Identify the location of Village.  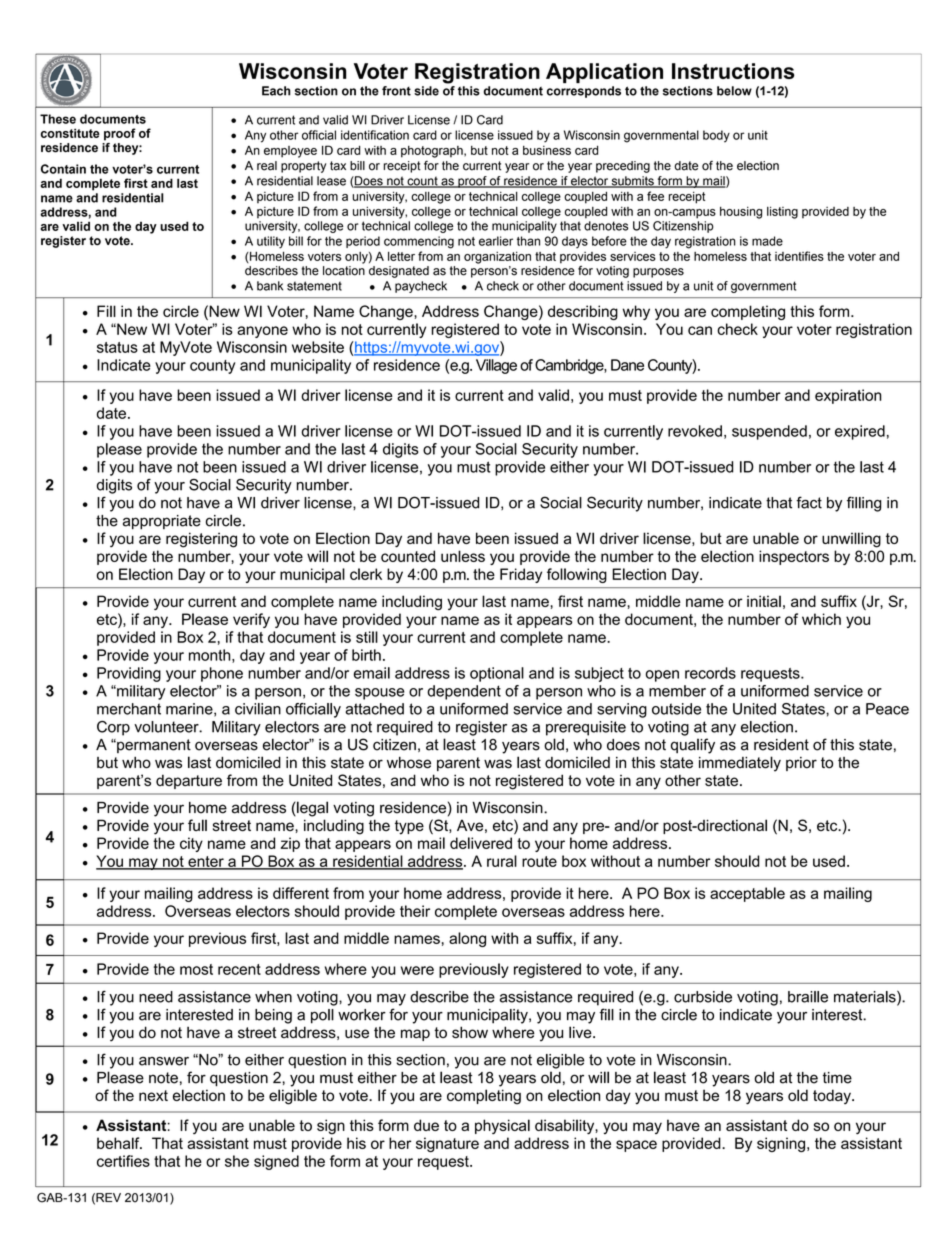
(496, 366).
